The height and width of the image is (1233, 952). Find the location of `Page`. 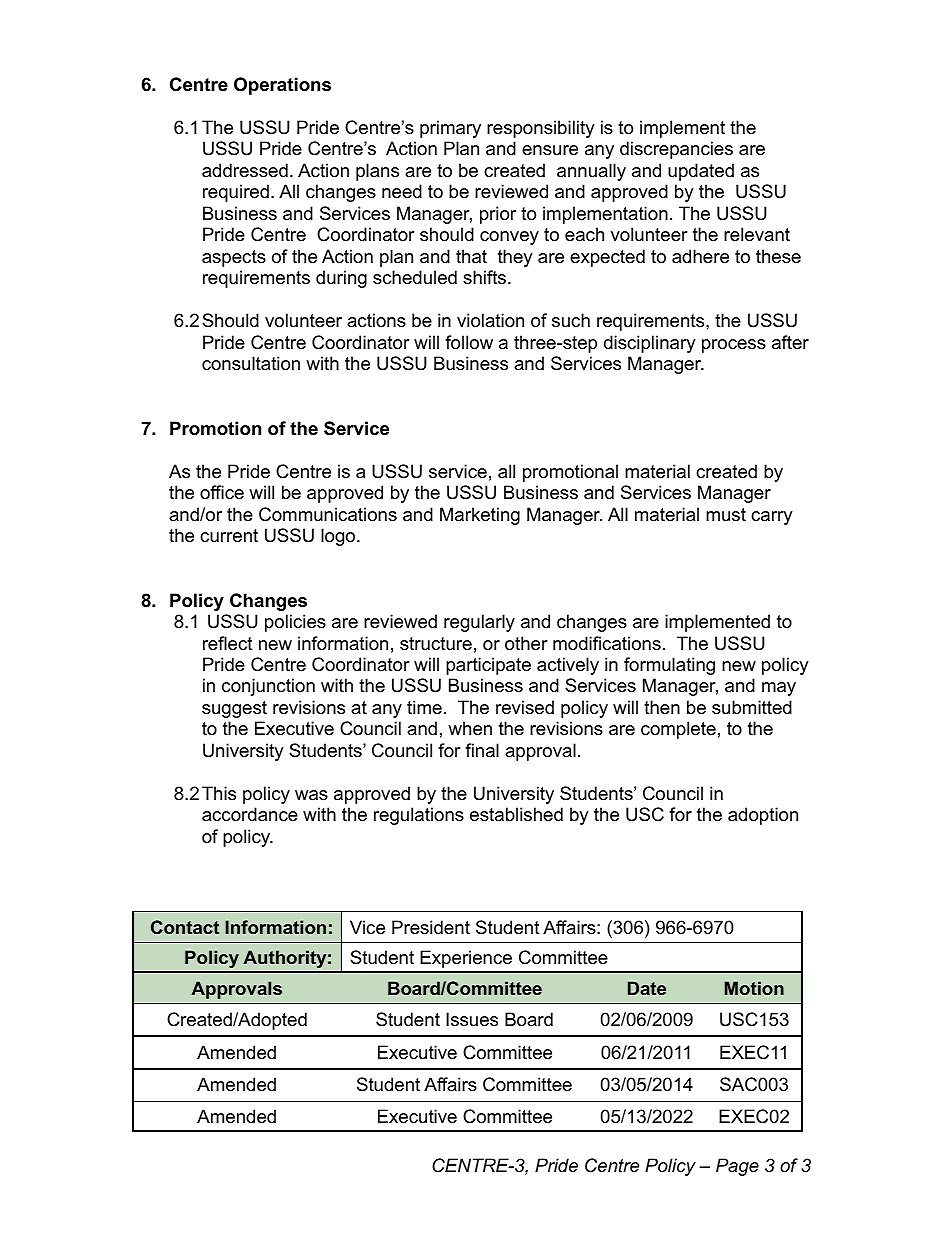

Page is located at coordinates (737, 1167).
